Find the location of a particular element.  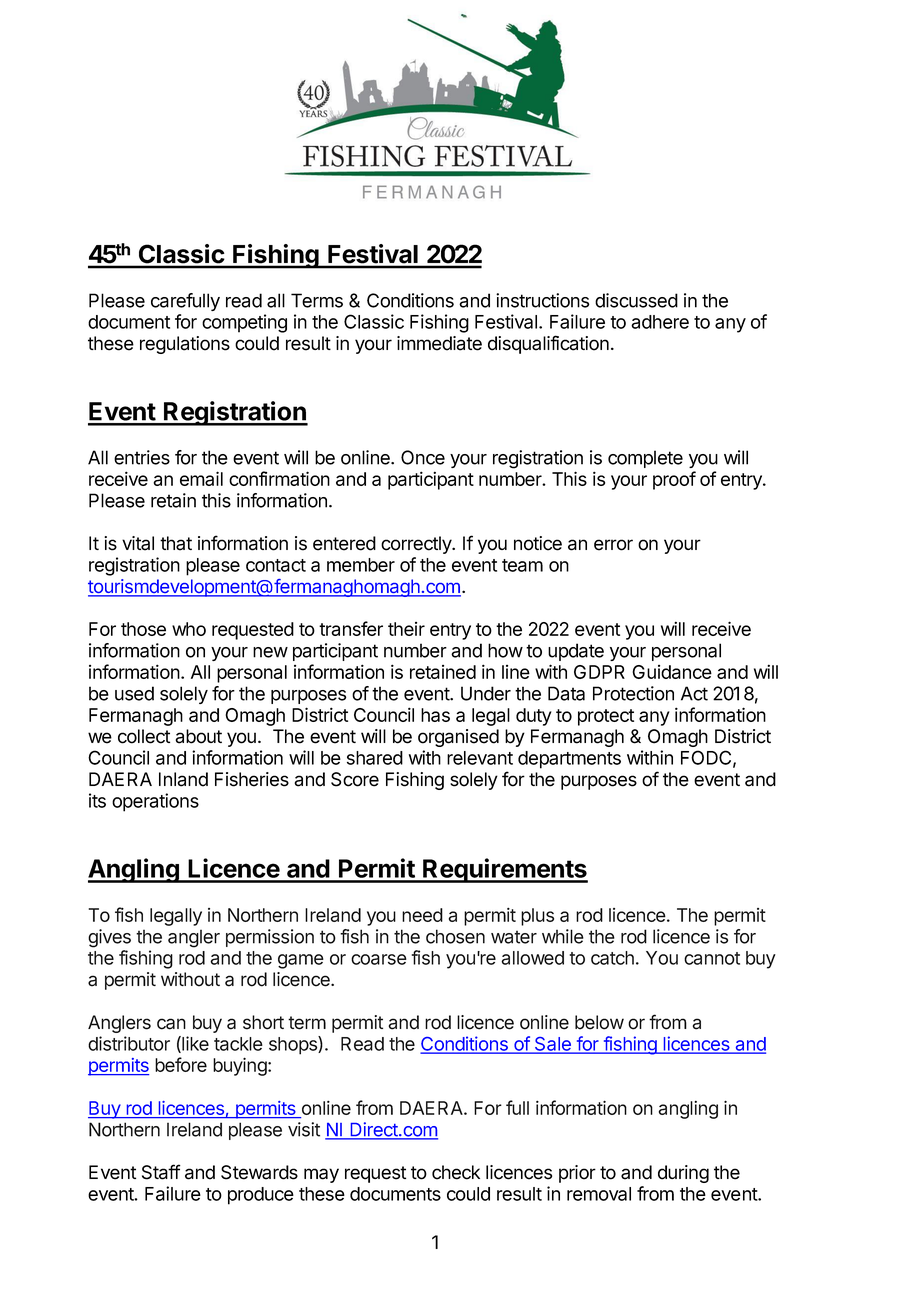

regulations is located at coordinates (185, 345).
